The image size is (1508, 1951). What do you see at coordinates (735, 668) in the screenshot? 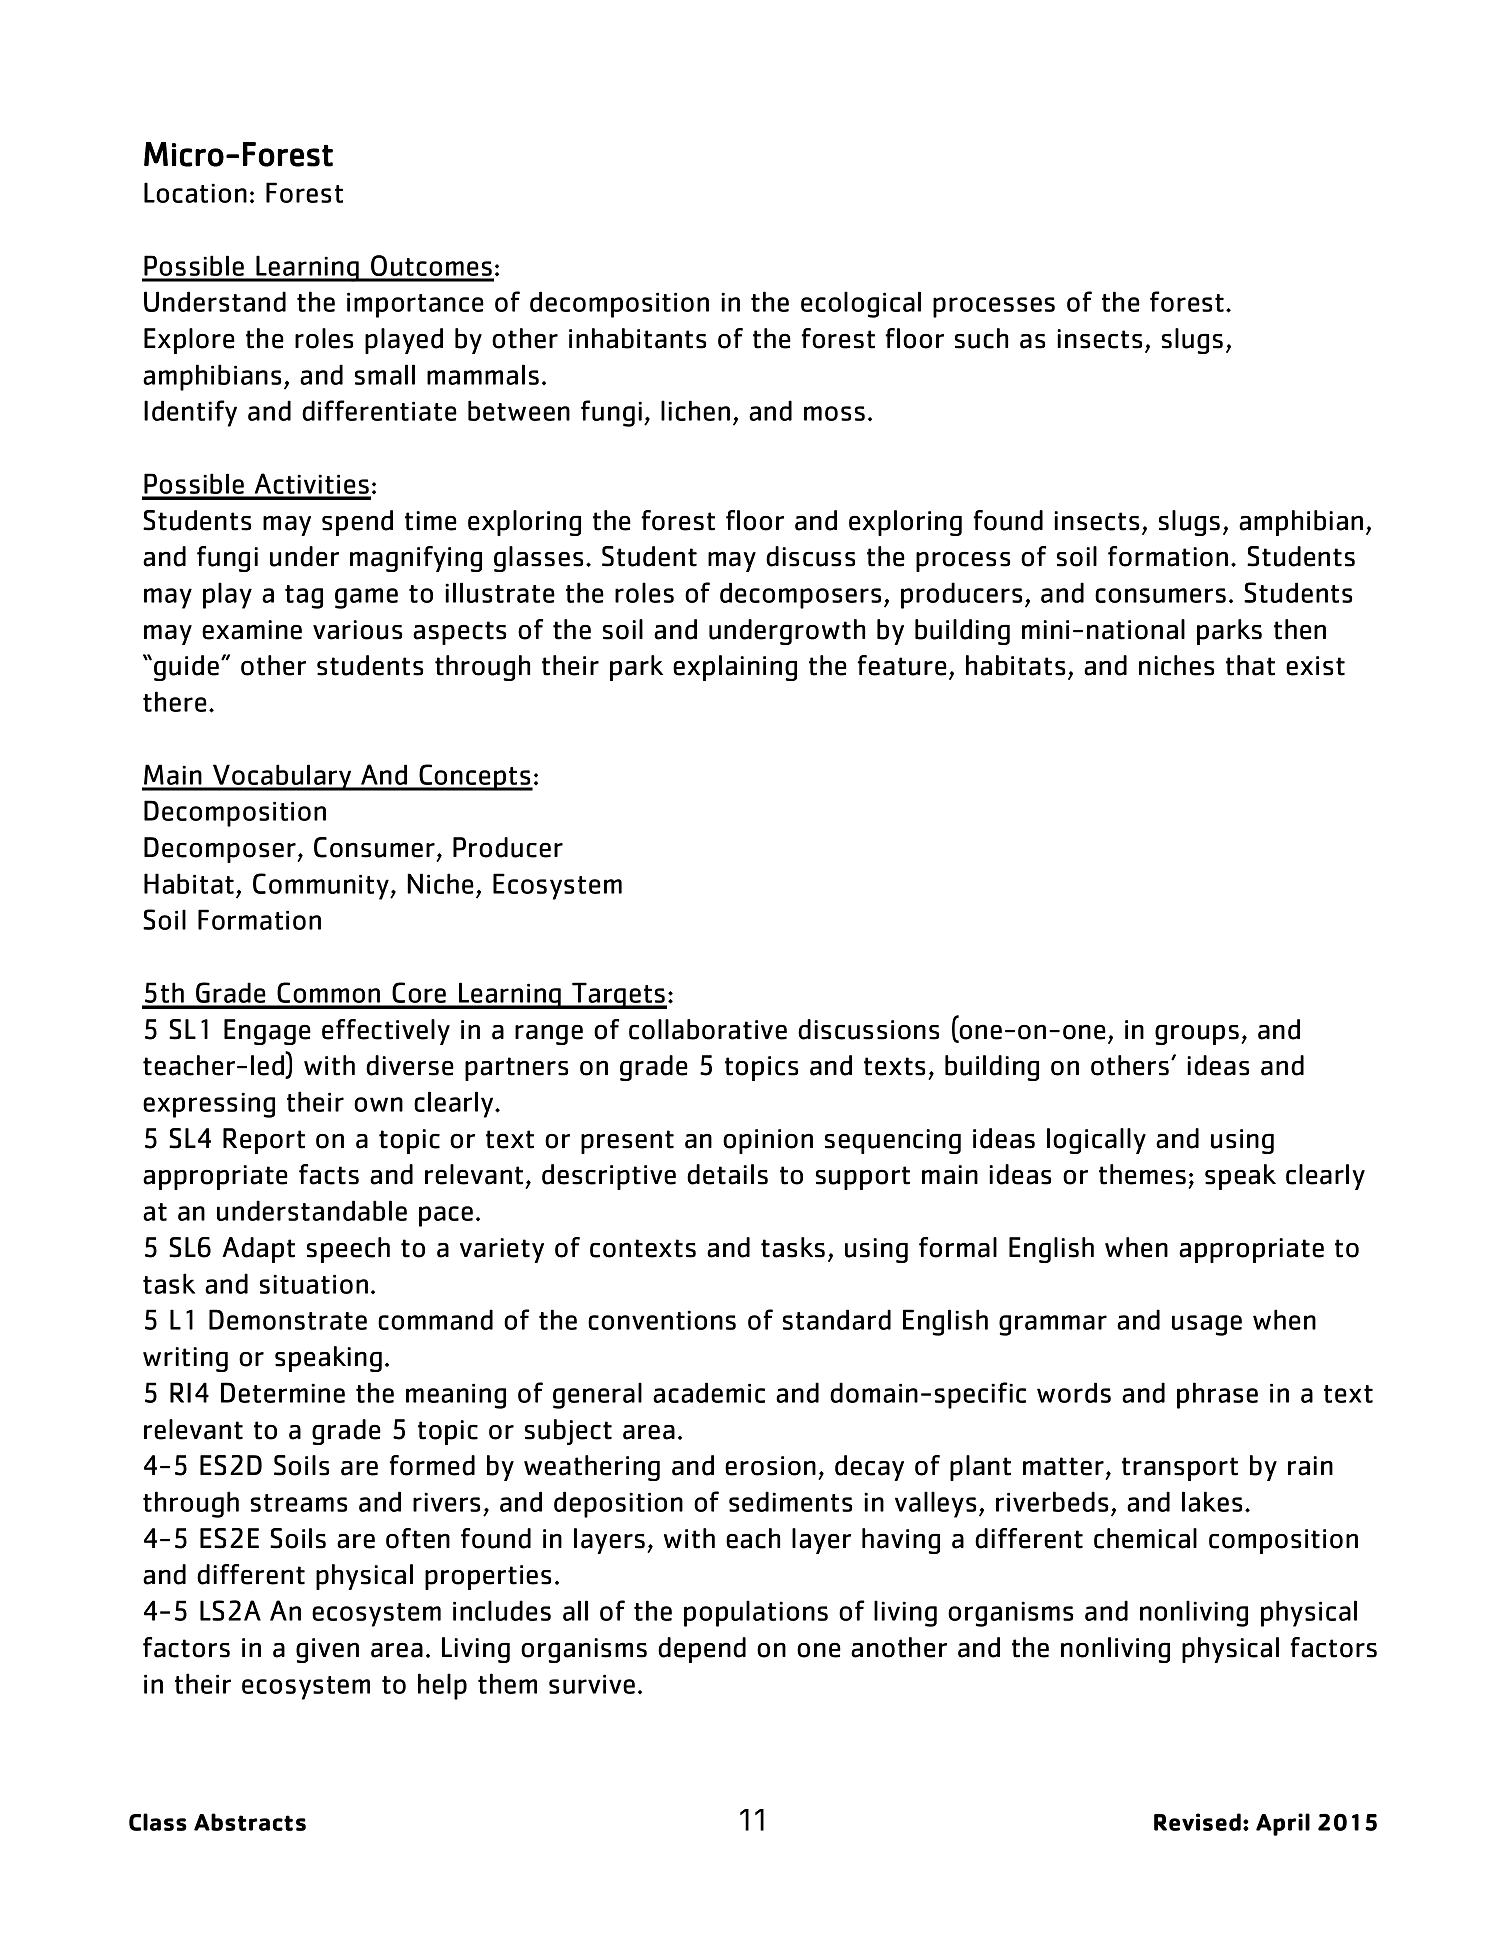
I see `explaining` at bounding box center [735, 668].
